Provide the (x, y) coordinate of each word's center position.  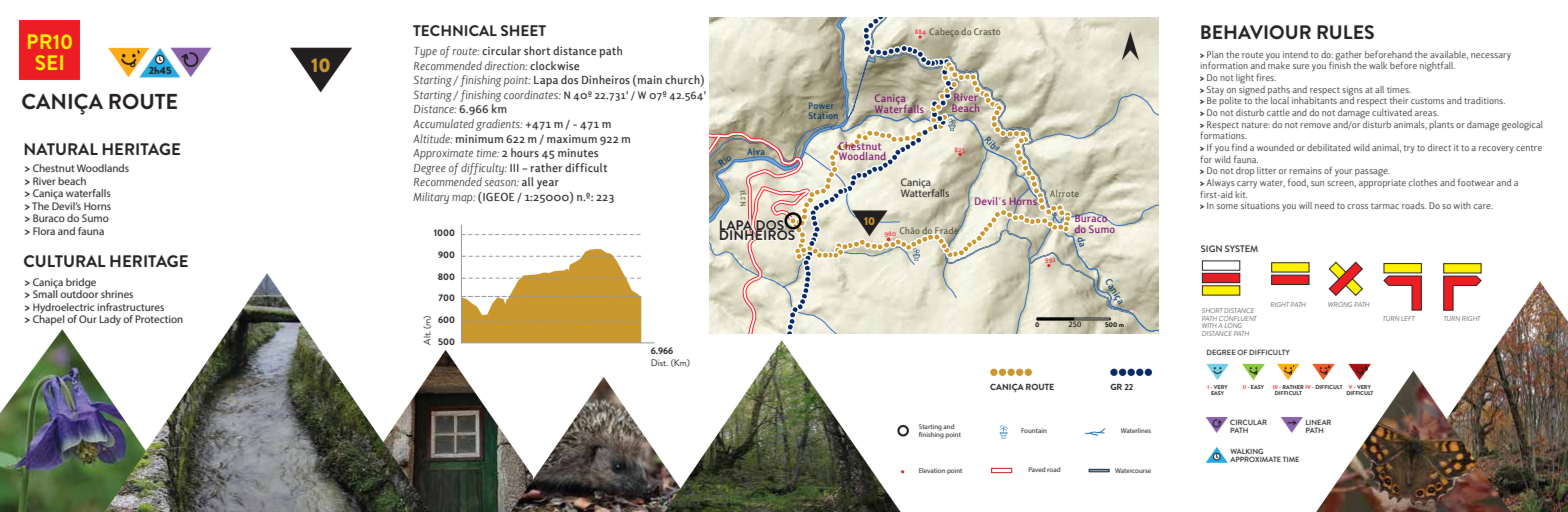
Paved (1036, 469)
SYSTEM (1241, 248)
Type (425, 52)
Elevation (932, 470)
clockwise (554, 65)
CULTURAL (65, 261)
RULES (1345, 32)
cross (1357, 206)
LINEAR (1318, 422)
